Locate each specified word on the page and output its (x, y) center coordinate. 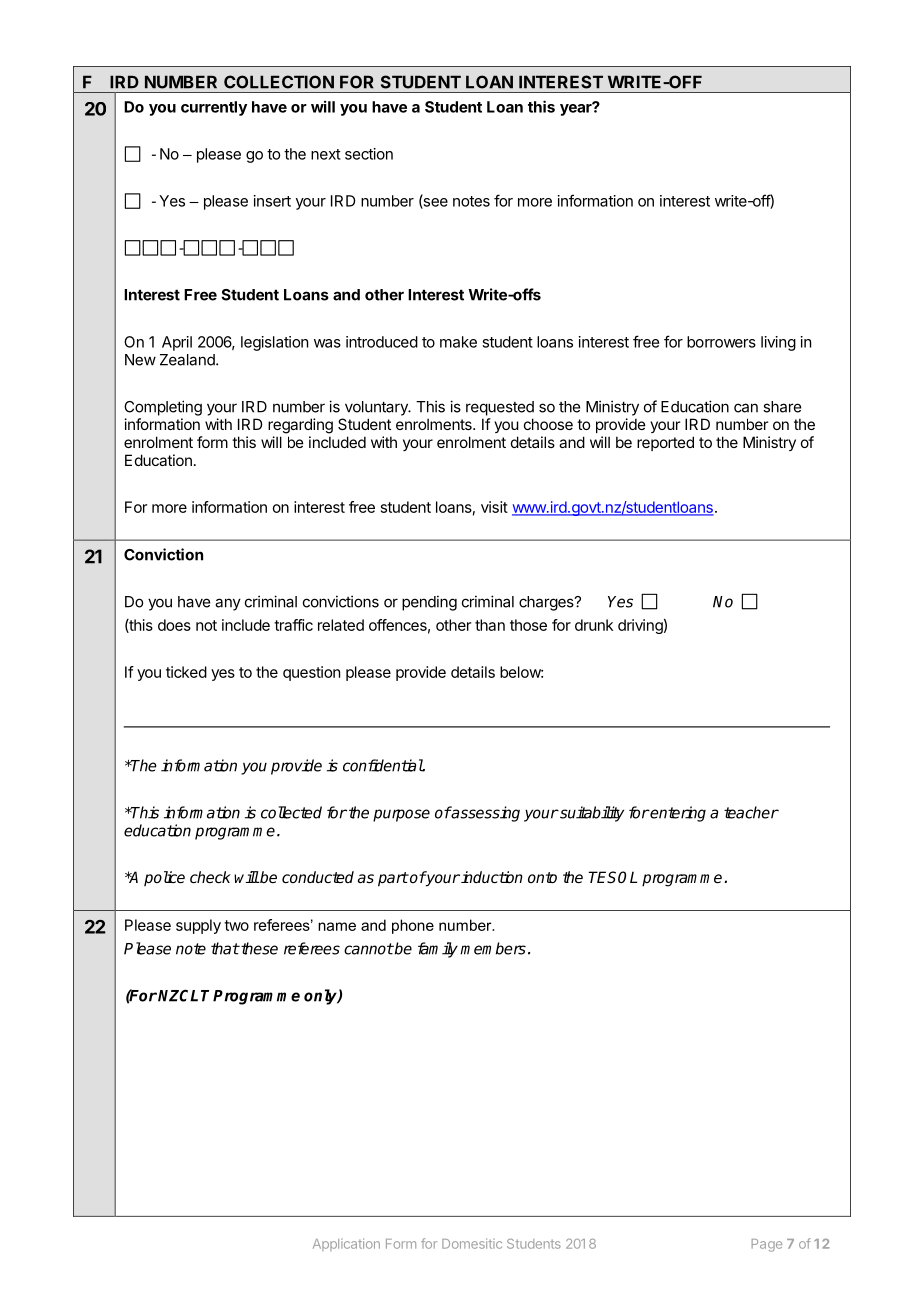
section (369, 154)
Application (346, 1244)
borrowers (721, 342)
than (490, 625)
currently (214, 108)
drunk (594, 625)
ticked (186, 672)
